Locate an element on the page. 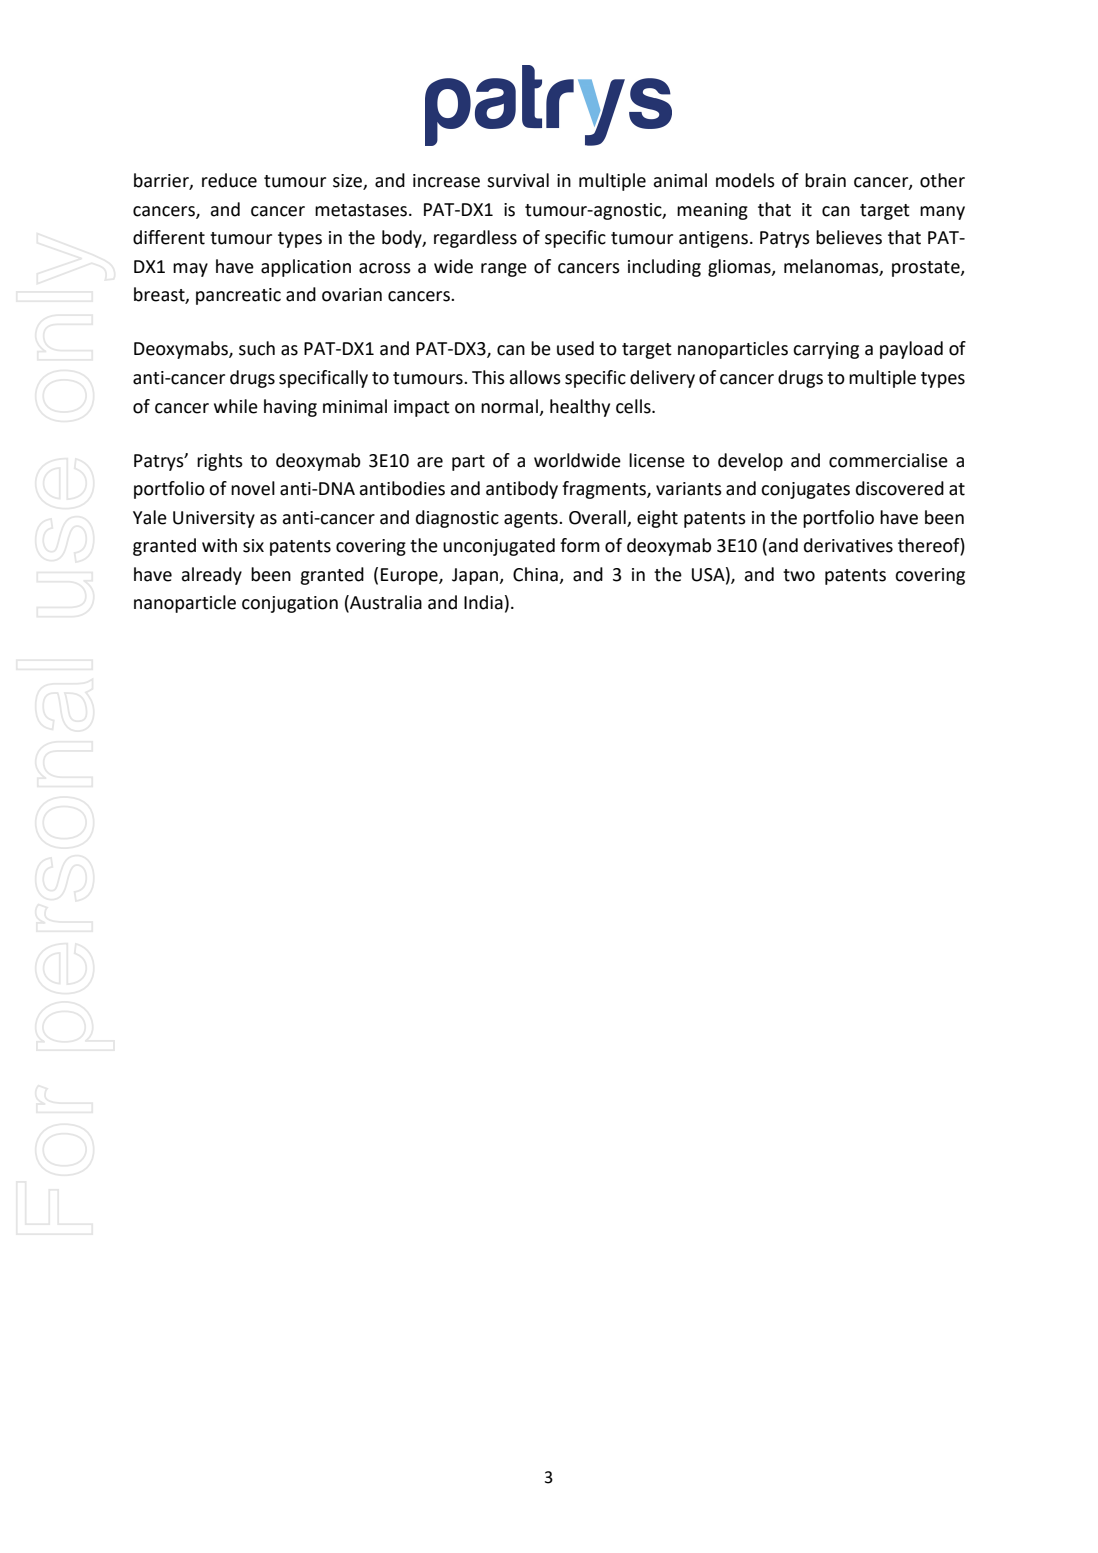  survival is located at coordinates (518, 180).
